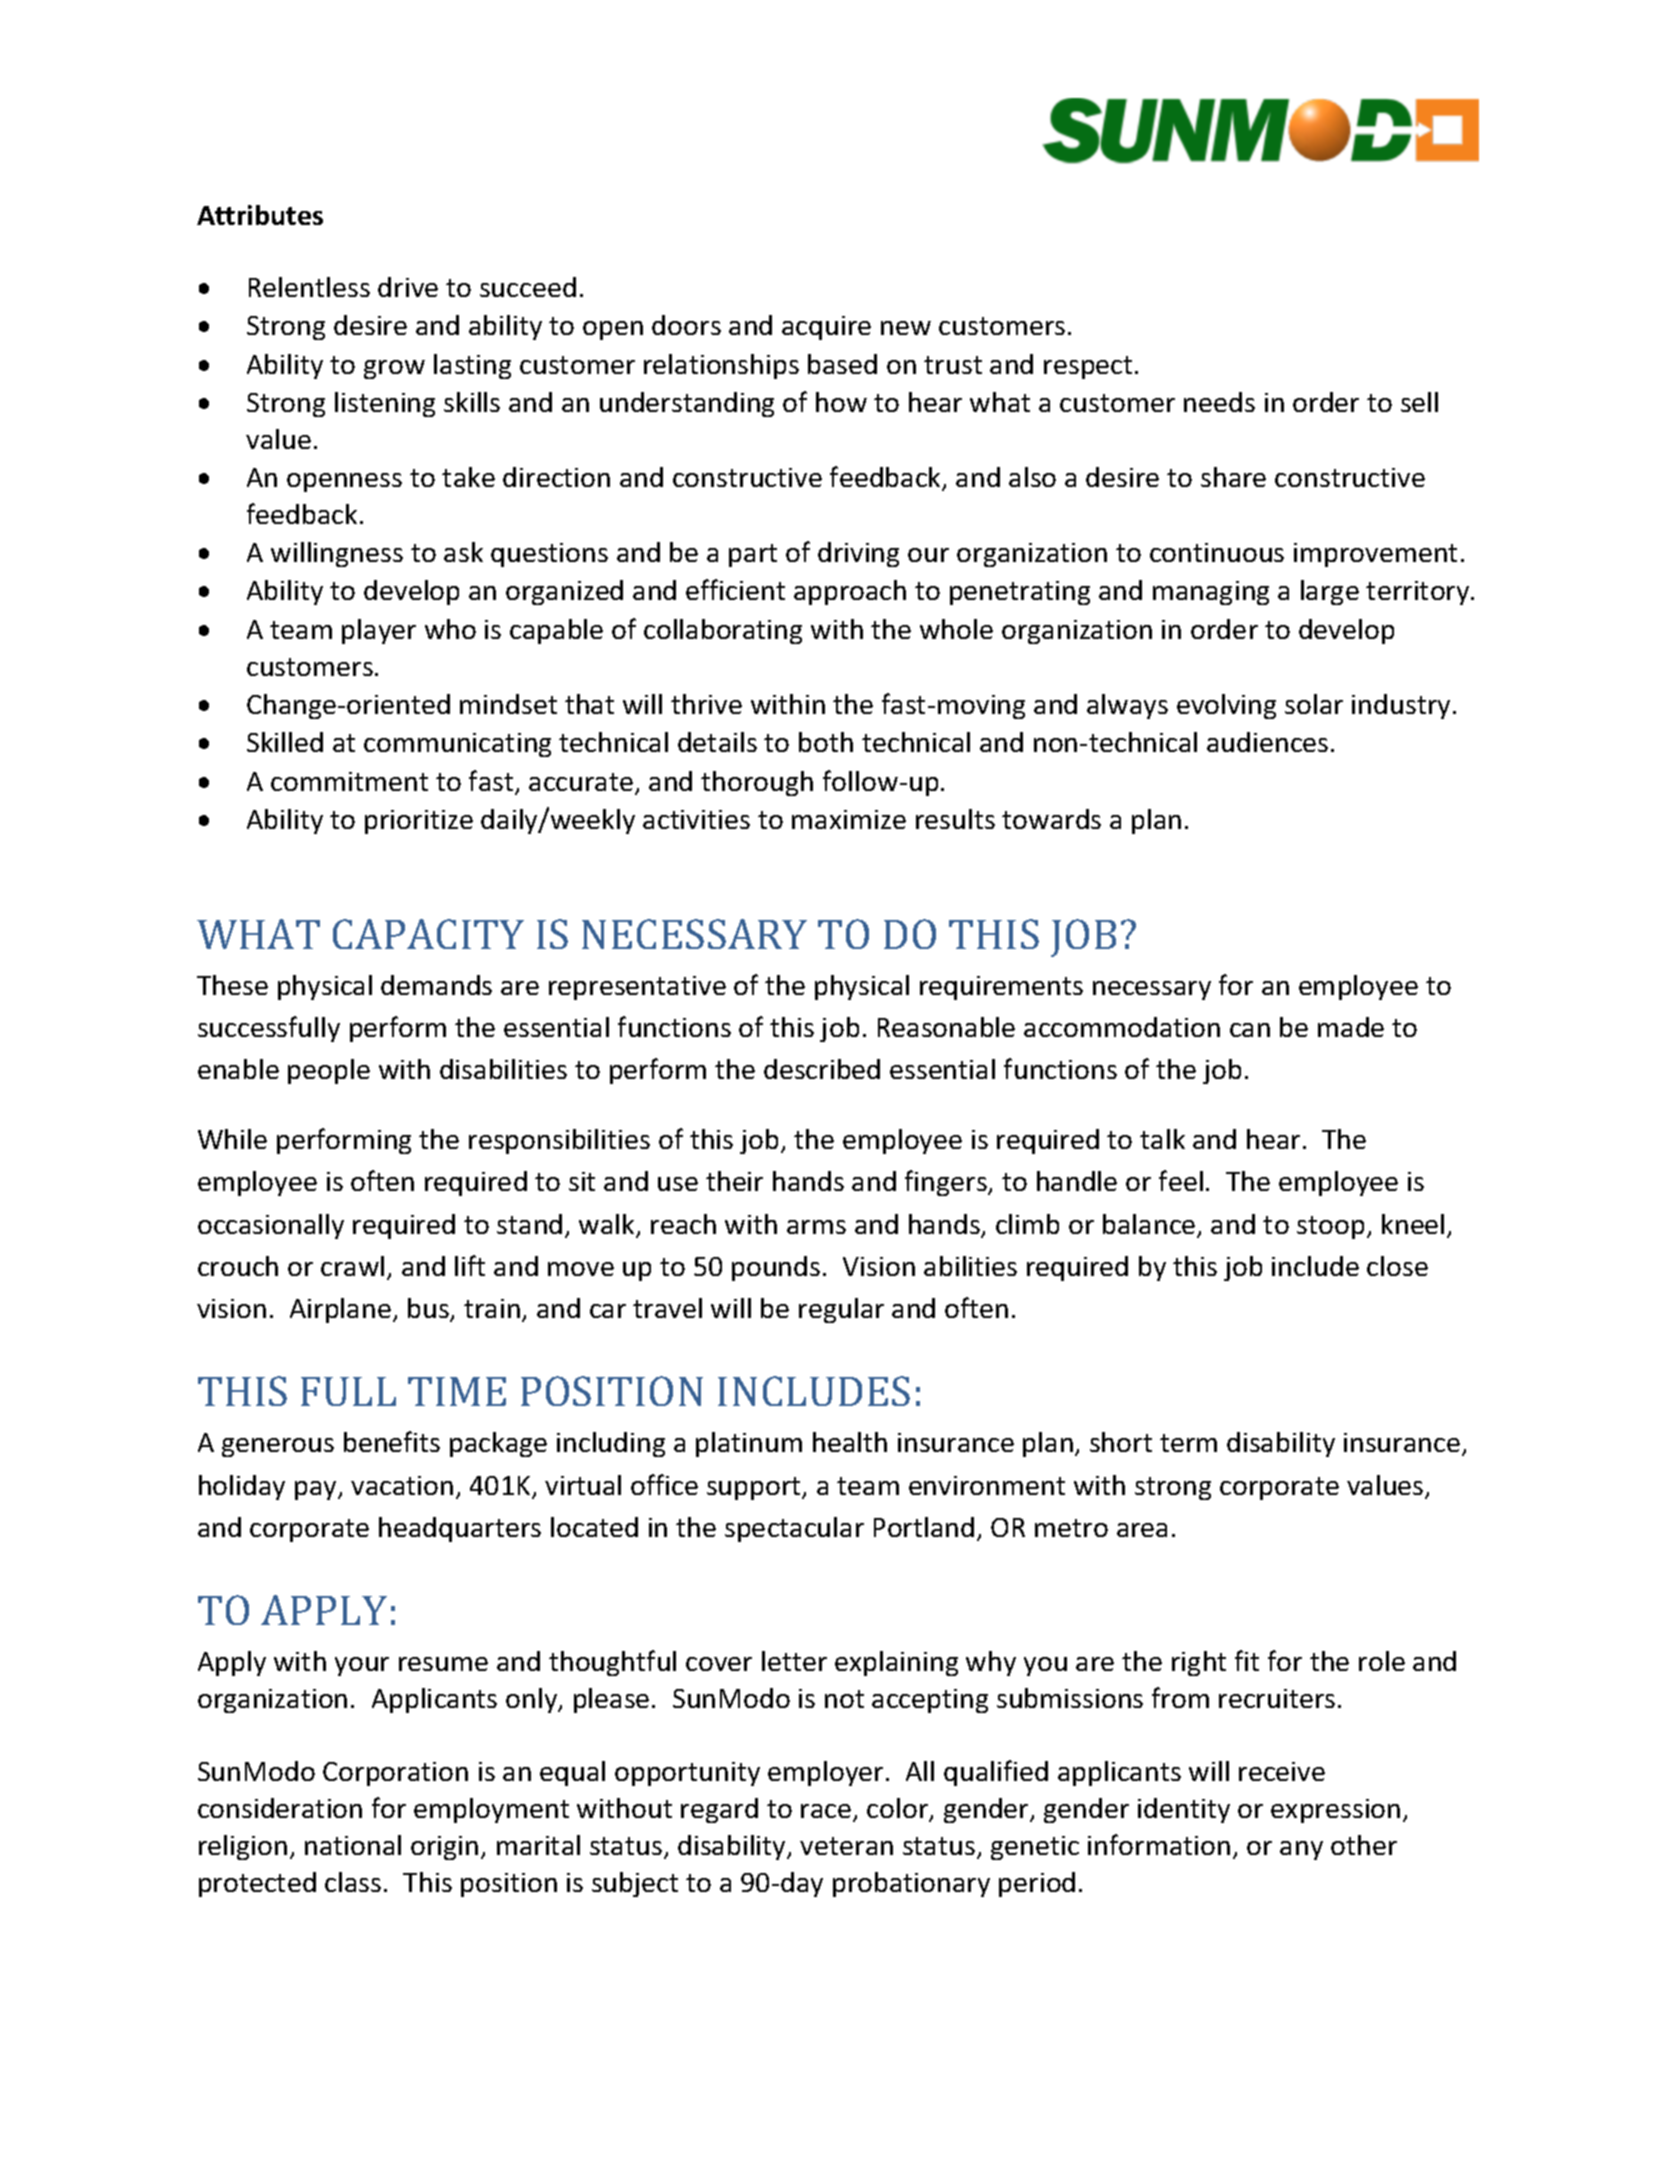 This screenshot has height=2169, width=1676. Describe the element at coordinates (1188, 1443) in the screenshot. I see `term` at that location.
